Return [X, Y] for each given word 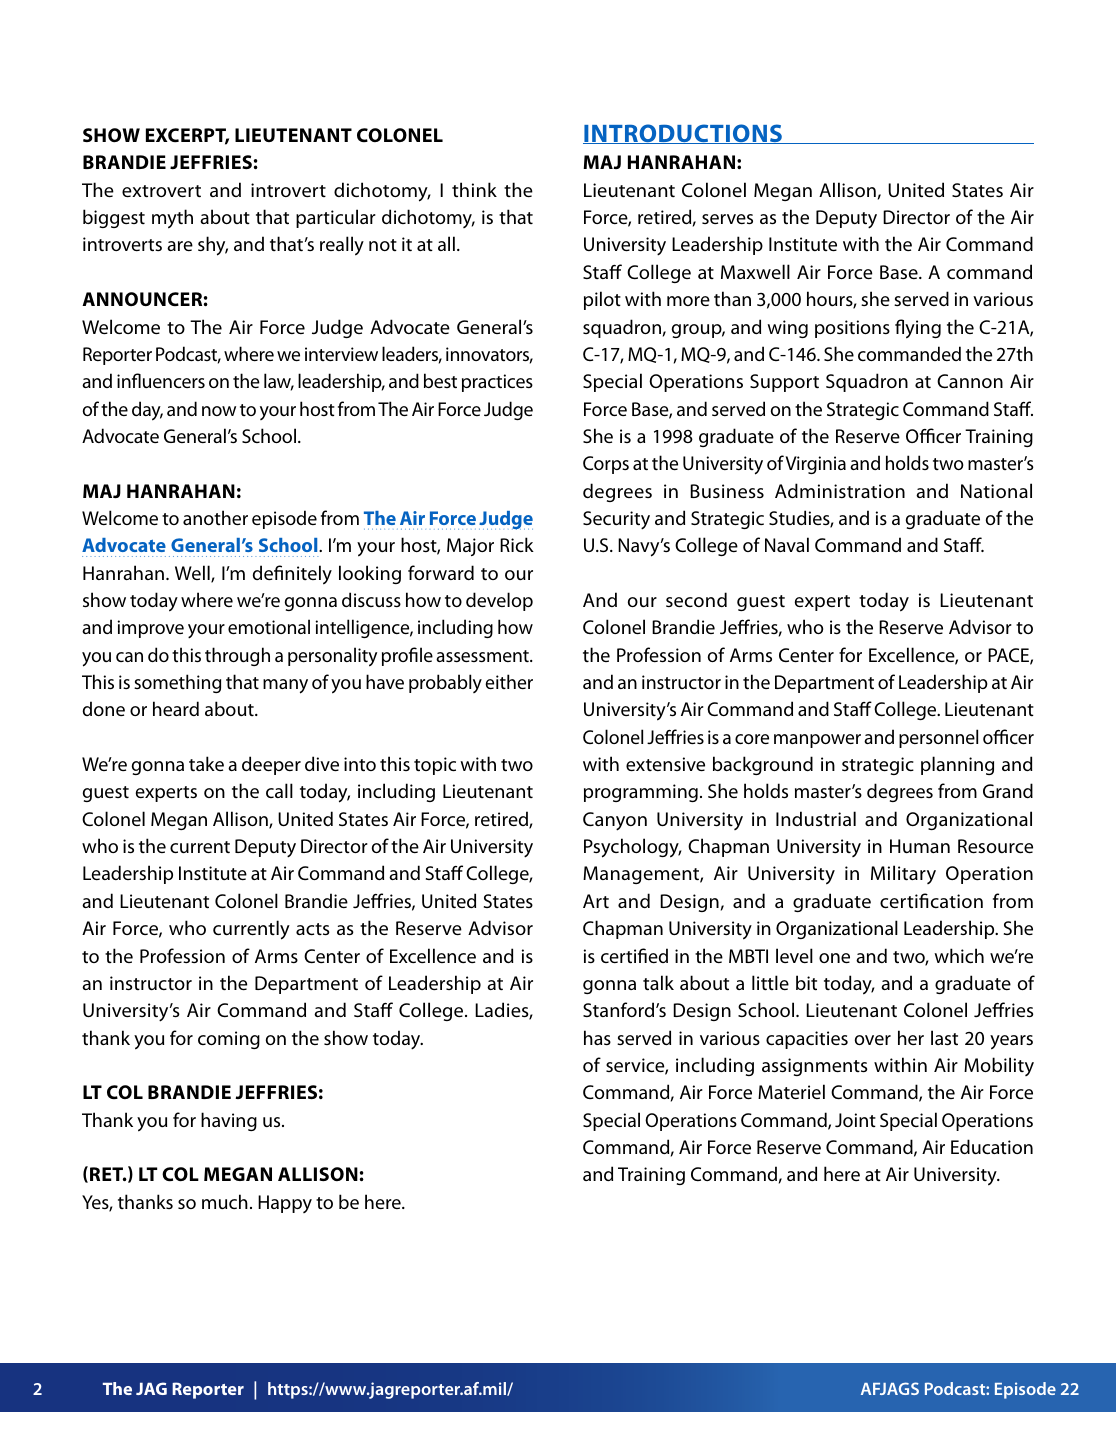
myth [172, 219]
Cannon [970, 381]
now [219, 411]
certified [634, 955]
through [237, 656]
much [225, 1201]
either [509, 681]
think [474, 189]
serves [727, 219]
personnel [938, 738]
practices [497, 383]
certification [931, 900]
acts [313, 929]
